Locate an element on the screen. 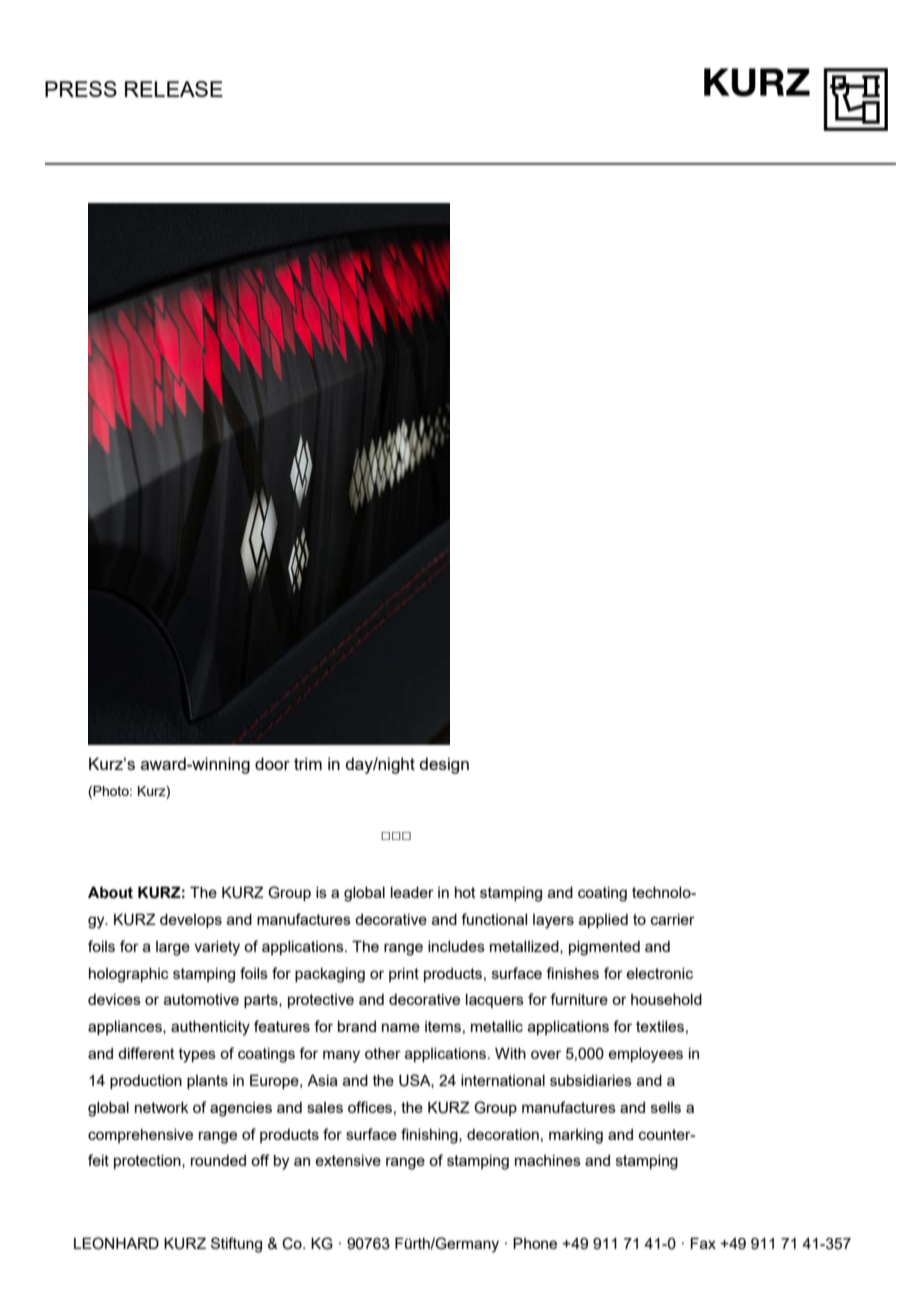 Image resolution: width=924 pixels, height=1308 pixels. trim is located at coordinates (308, 763).
